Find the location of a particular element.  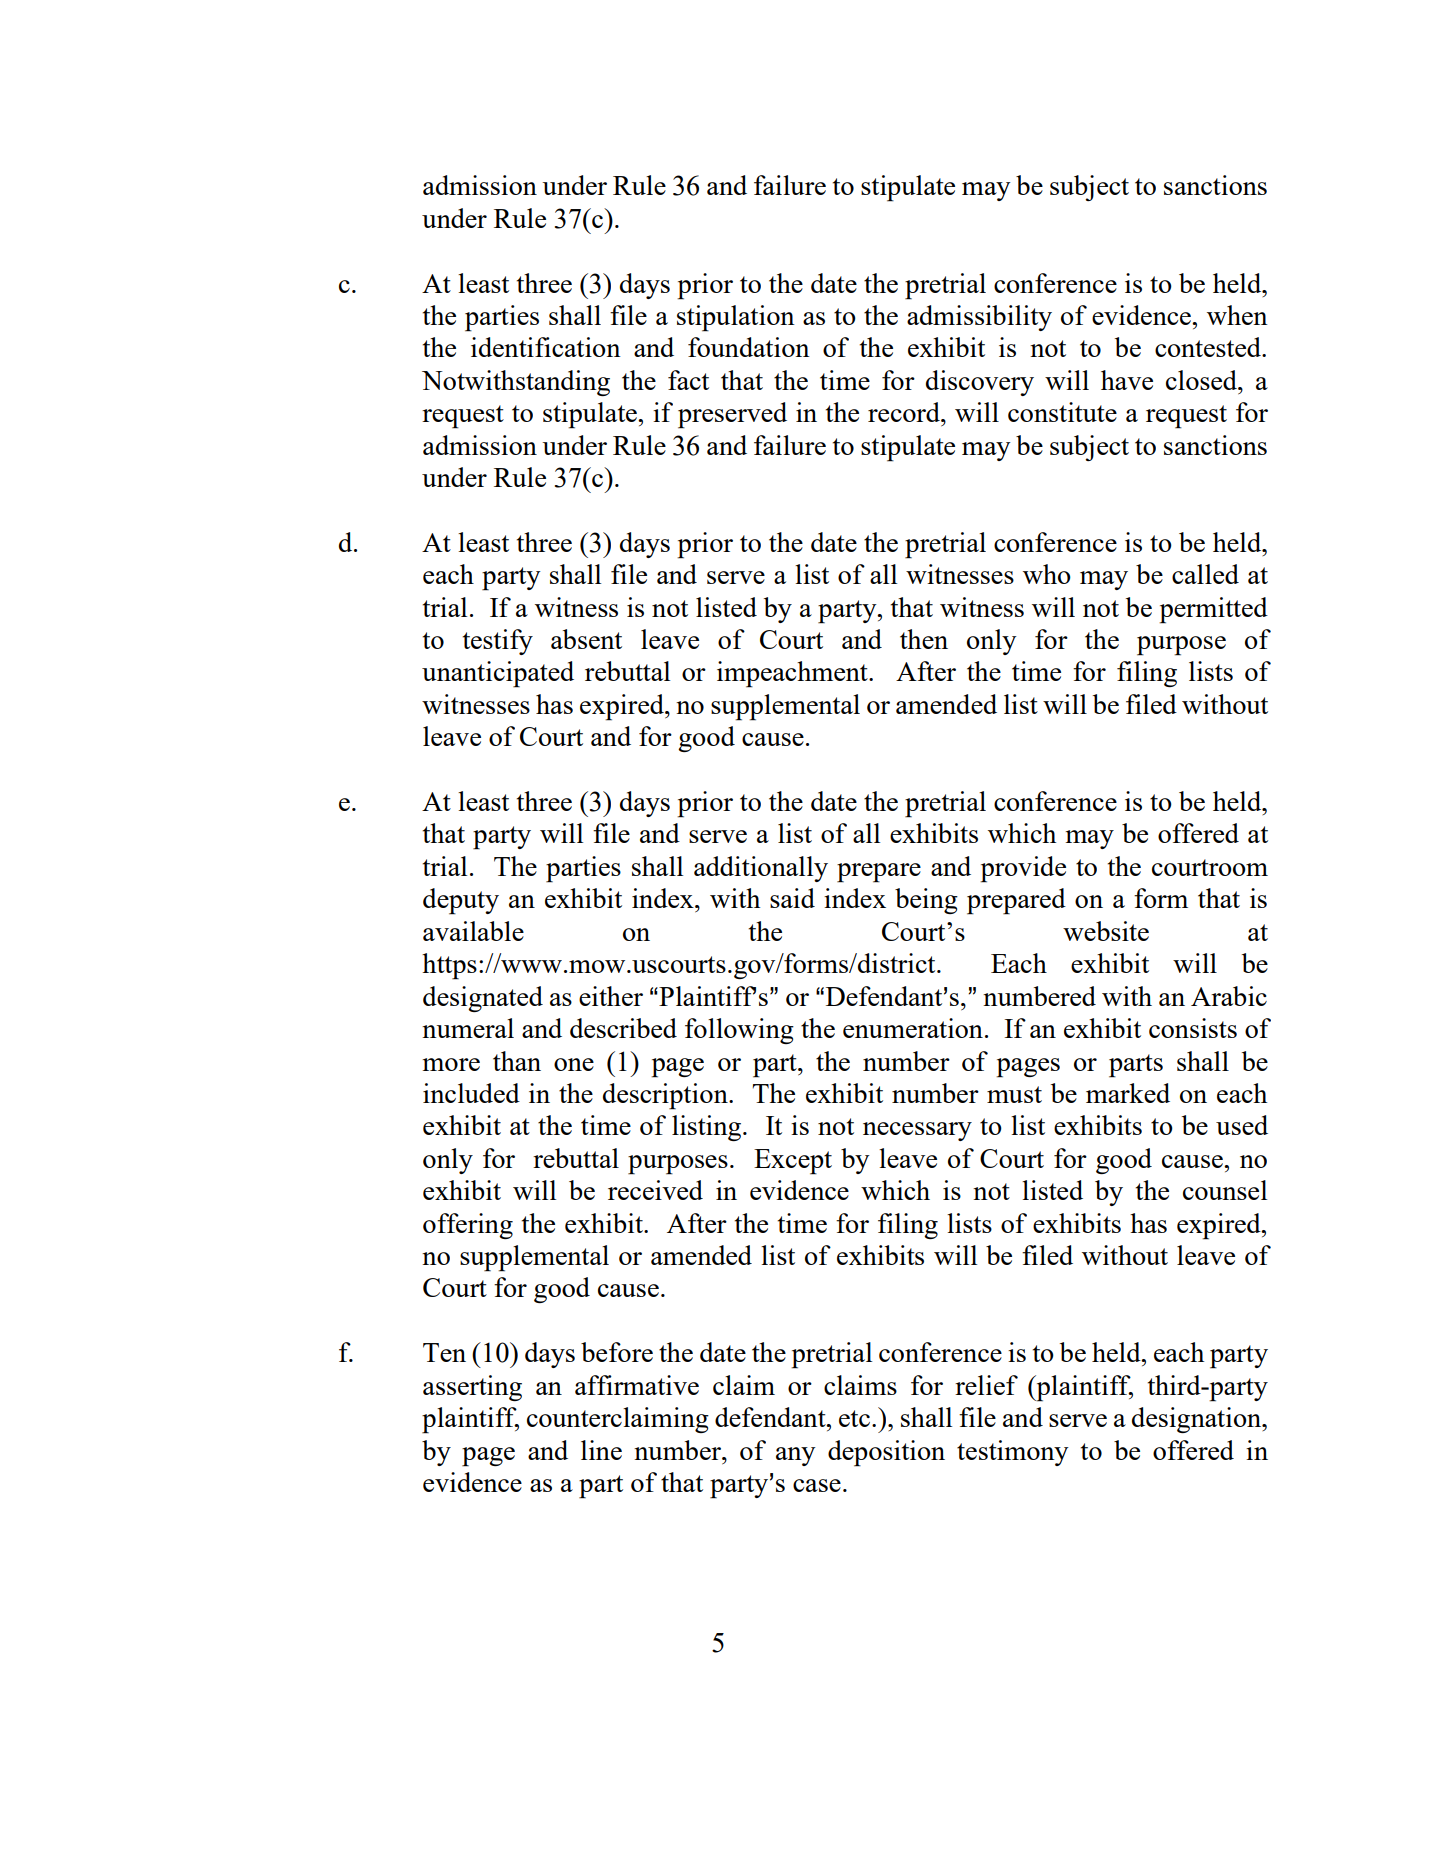

identification is located at coordinates (546, 347).
